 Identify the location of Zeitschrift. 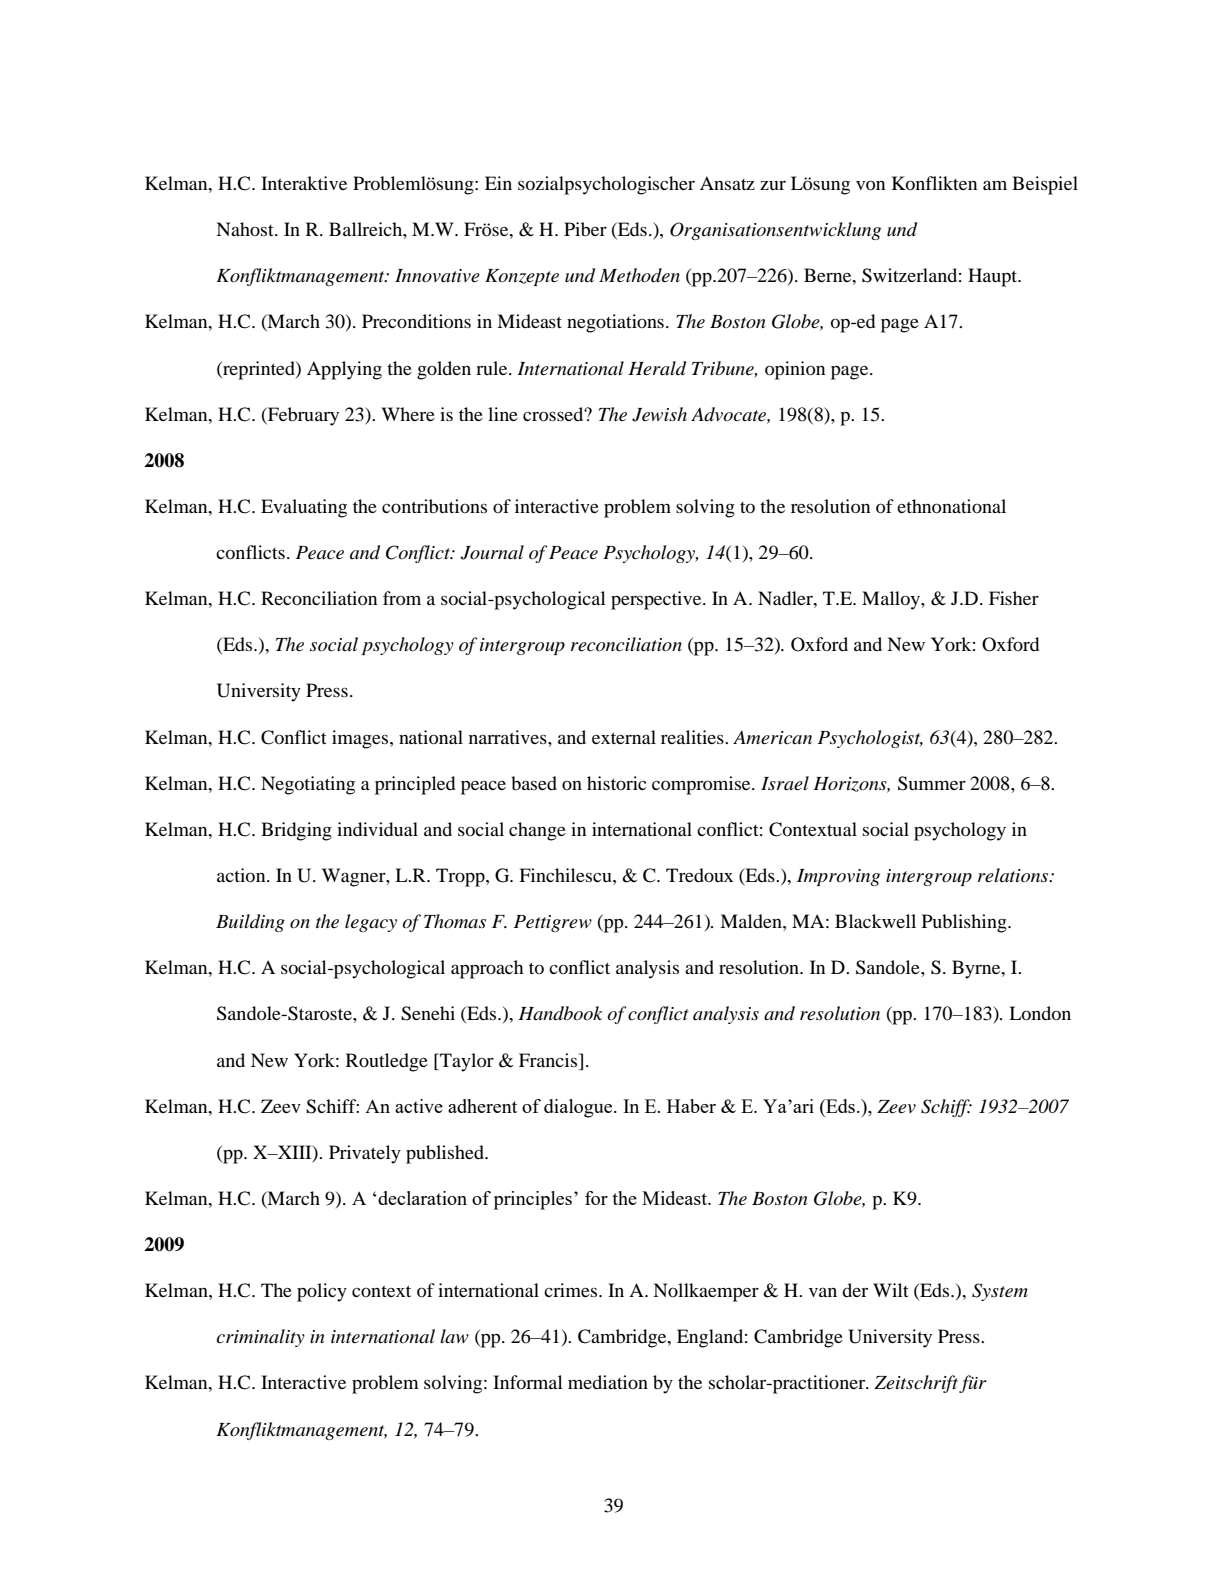
(916, 1384).
